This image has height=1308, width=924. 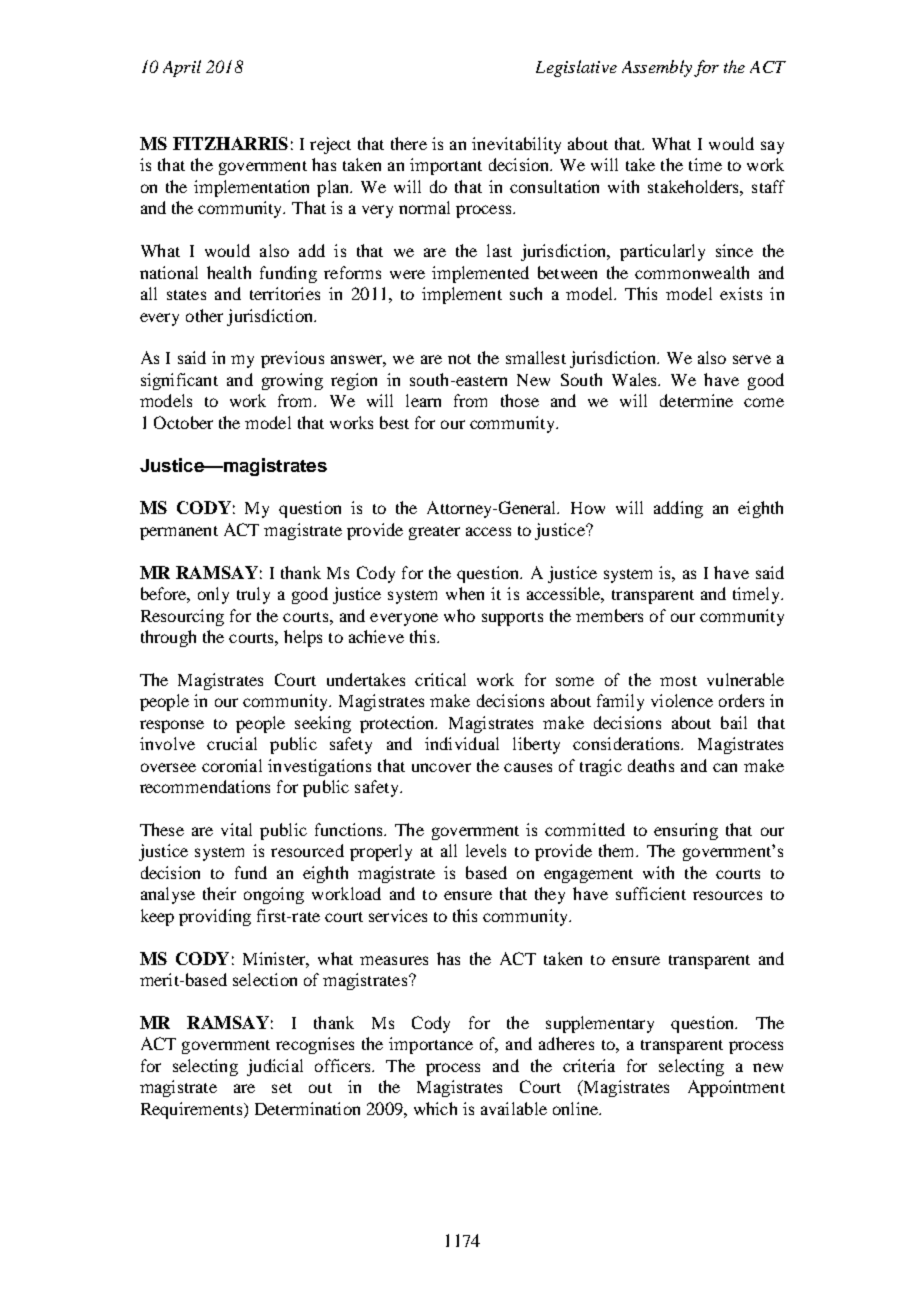 What do you see at coordinates (651, 765) in the image?
I see `deaths` at bounding box center [651, 765].
